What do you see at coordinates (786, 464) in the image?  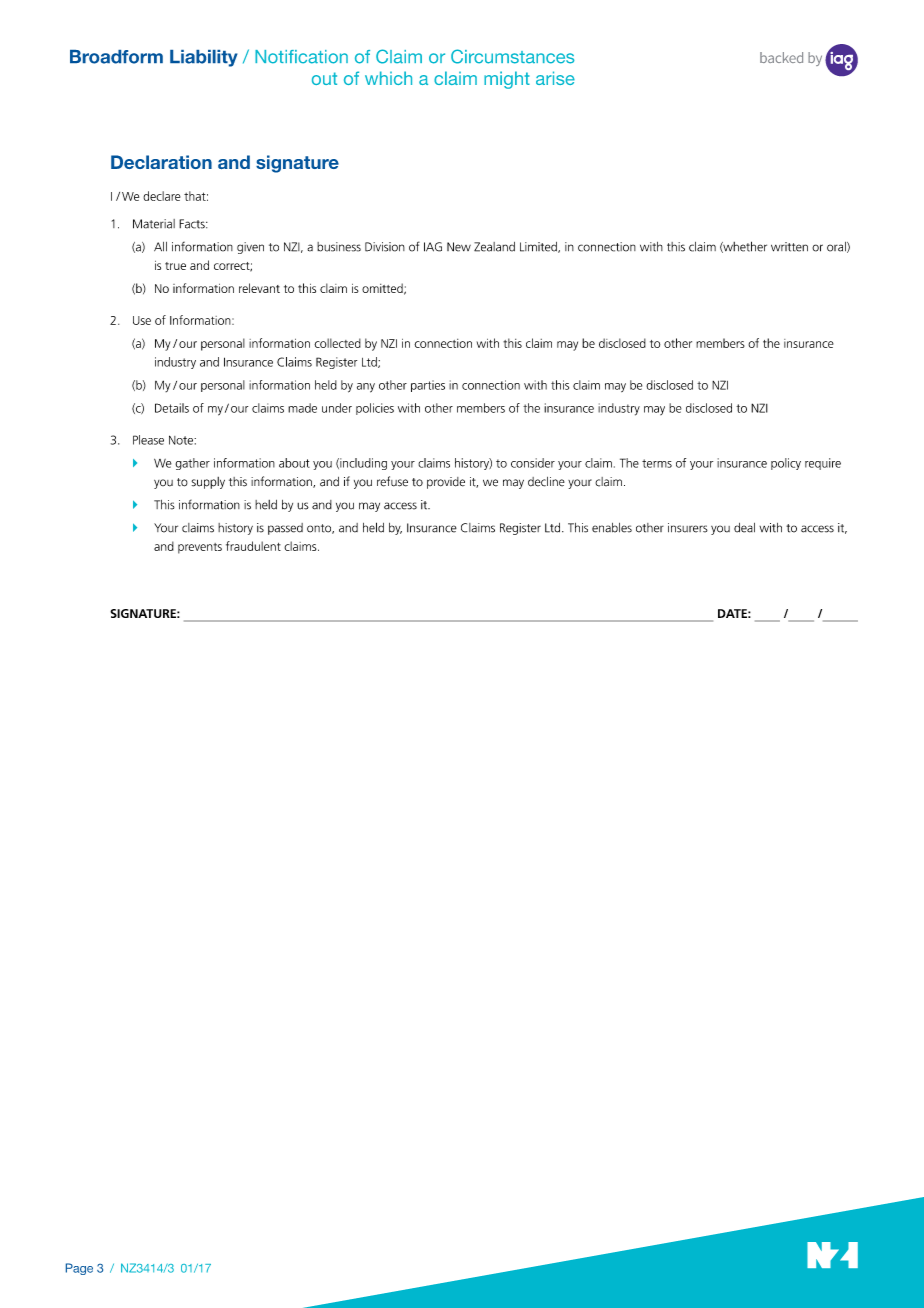 I see `policy` at bounding box center [786, 464].
